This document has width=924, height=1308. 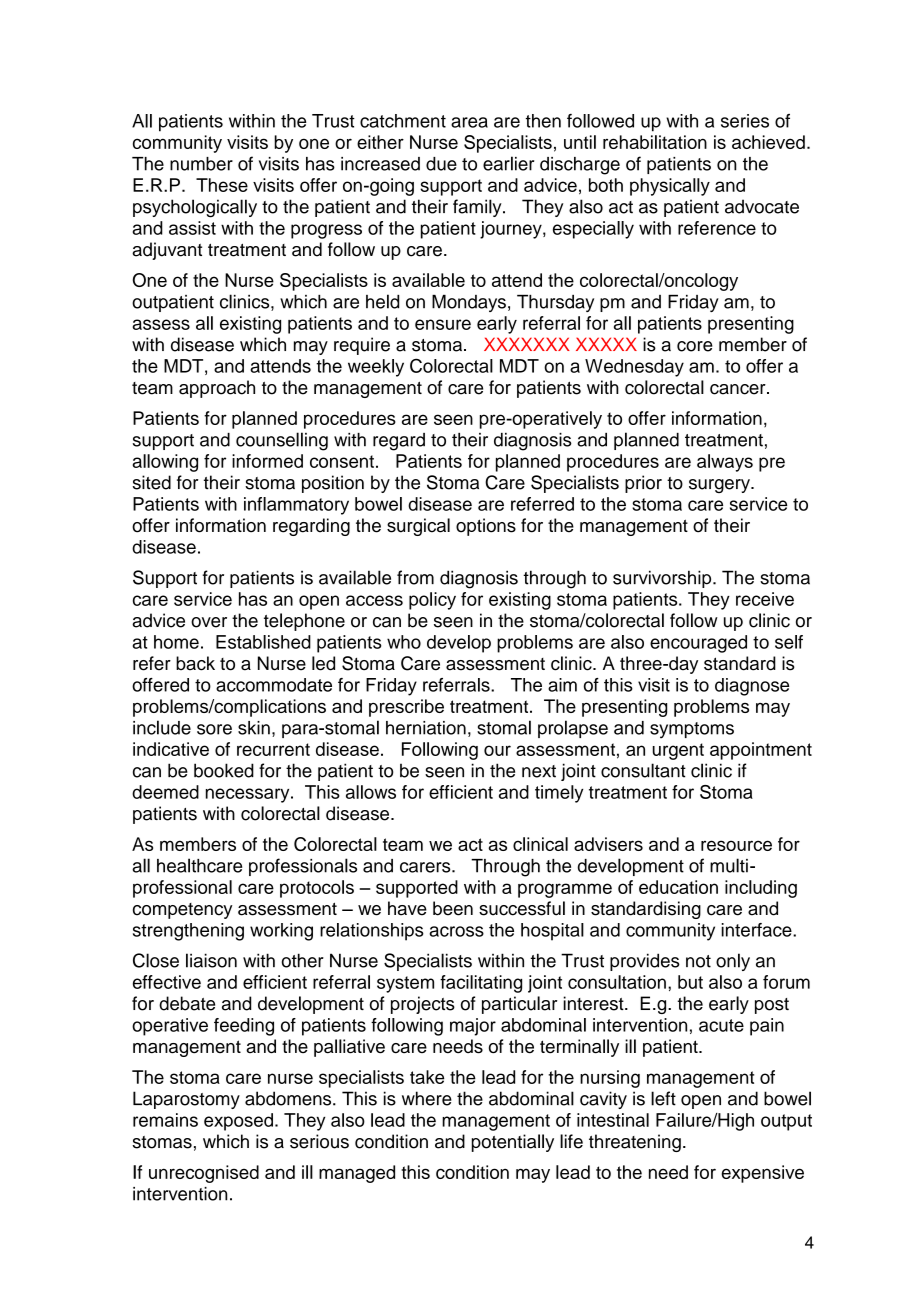 What do you see at coordinates (698, 961) in the document?
I see `not` at bounding box center [698, 961].
